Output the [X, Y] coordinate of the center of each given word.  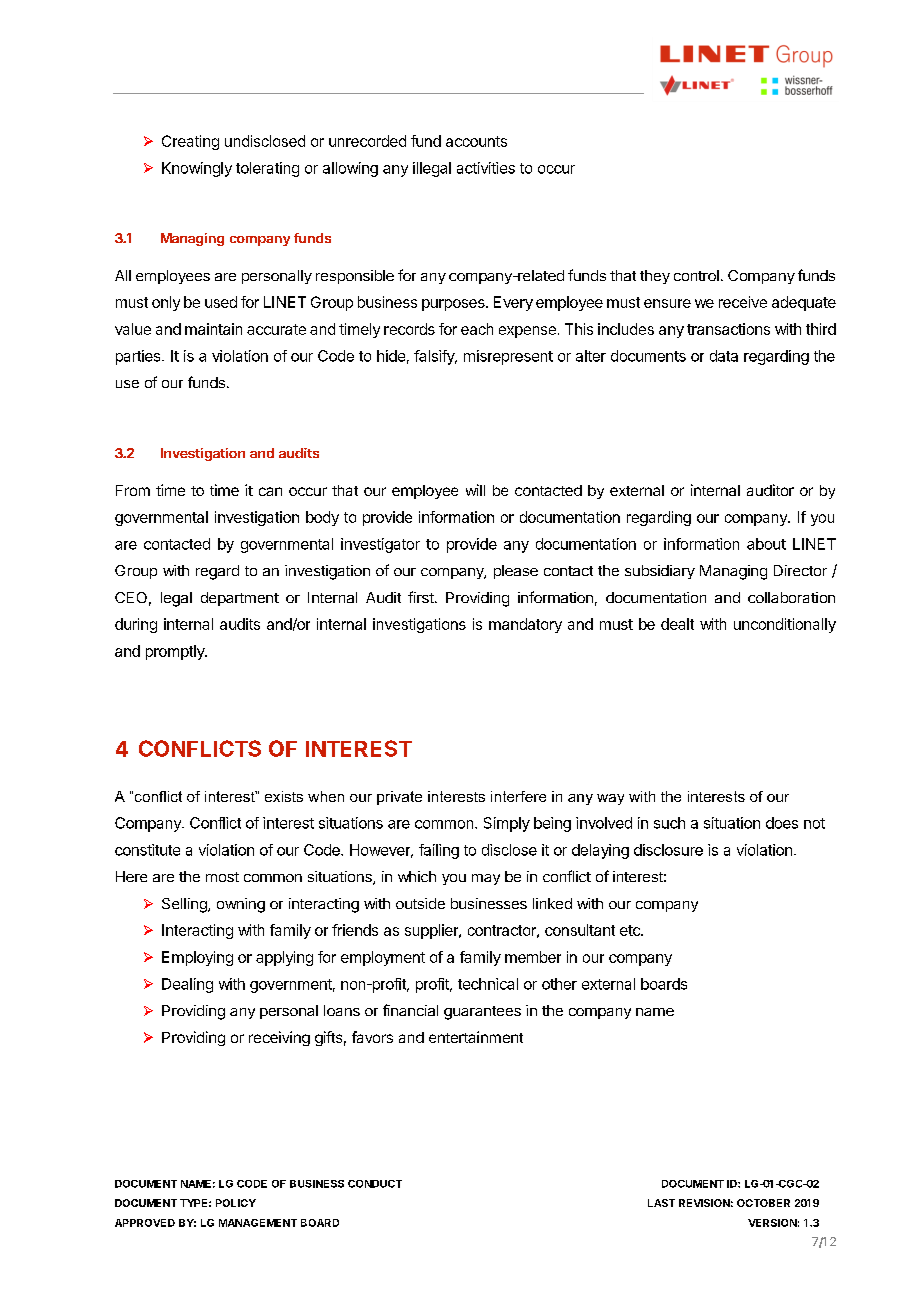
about [766, 544]
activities [486, 168]
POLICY [236, 1203]
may [486, 879]
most [222, 877]
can [270, 491]
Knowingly [197, 169]
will [475, 490]
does [782, 823]
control [696, 275]
